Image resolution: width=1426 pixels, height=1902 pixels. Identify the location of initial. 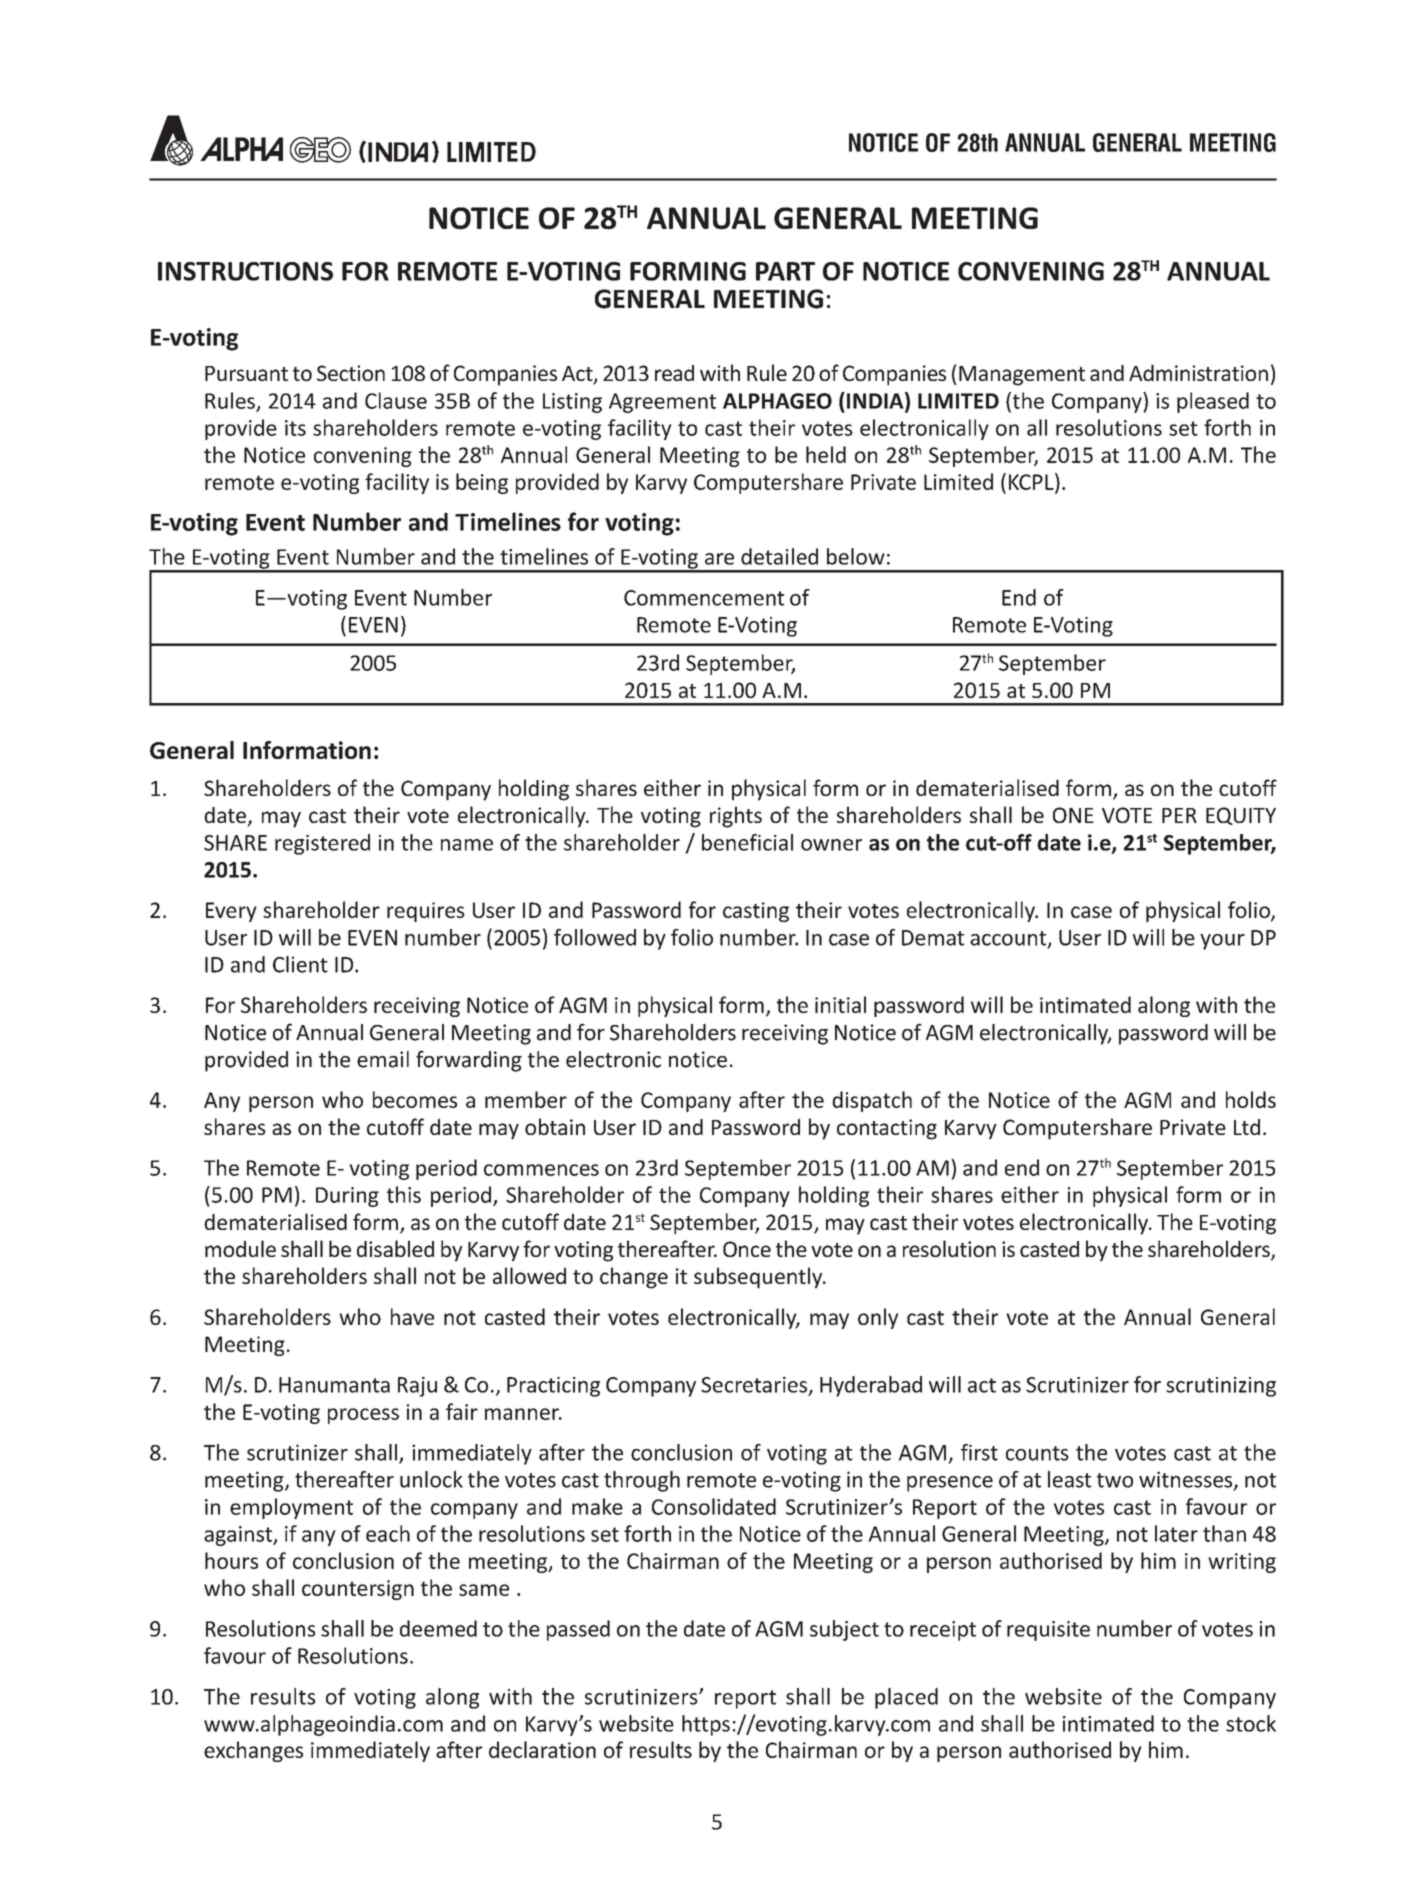
(840, 1004).
